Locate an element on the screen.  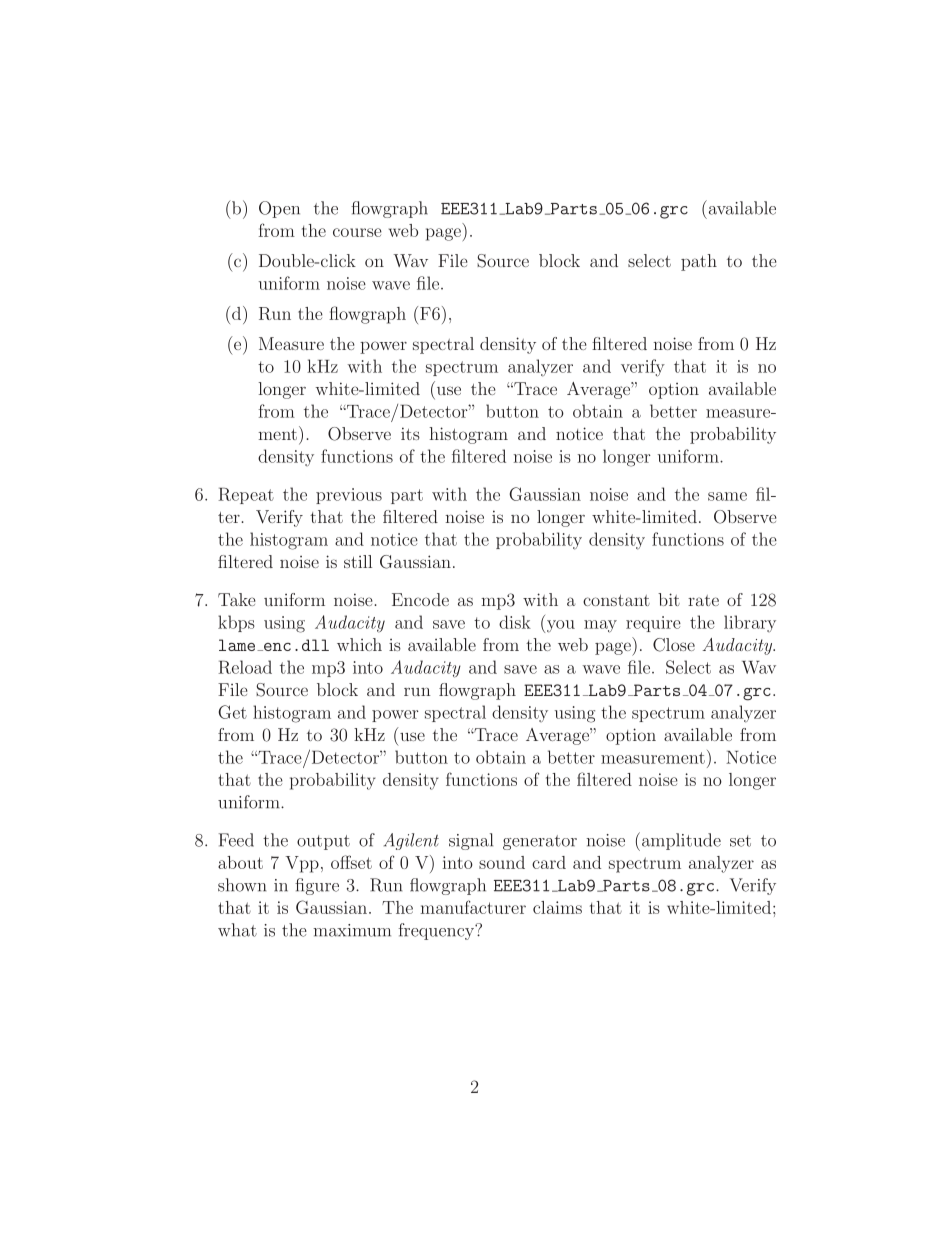
path is located at coordinates (699, 262).
